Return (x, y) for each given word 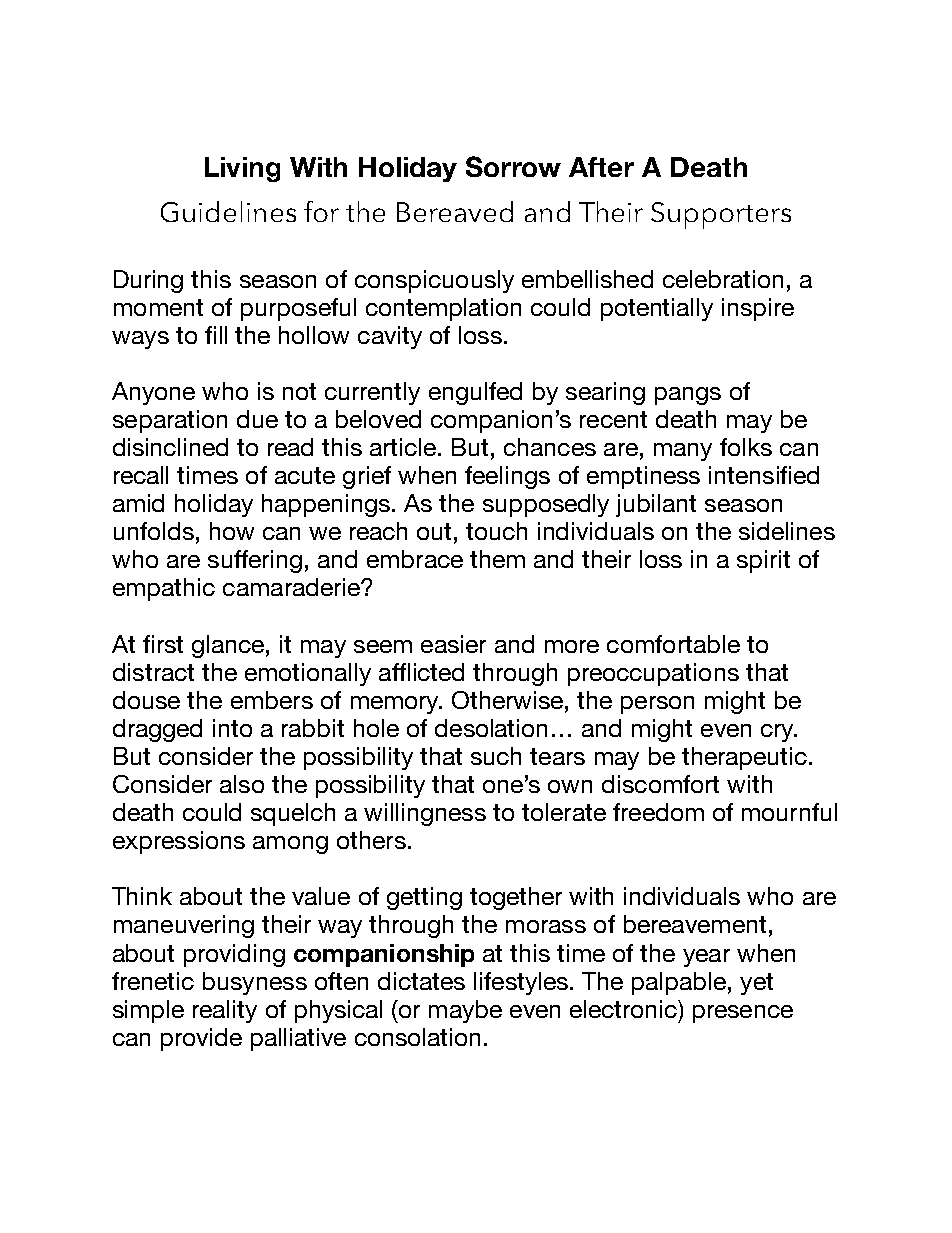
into (232, 728)
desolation (491, 728)
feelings (507, 477)
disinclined (170, 447)
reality (225, 1011)
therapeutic (744, 758)
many (683, 452)
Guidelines (228, 211)
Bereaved (455, 211)
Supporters (721, 215)
